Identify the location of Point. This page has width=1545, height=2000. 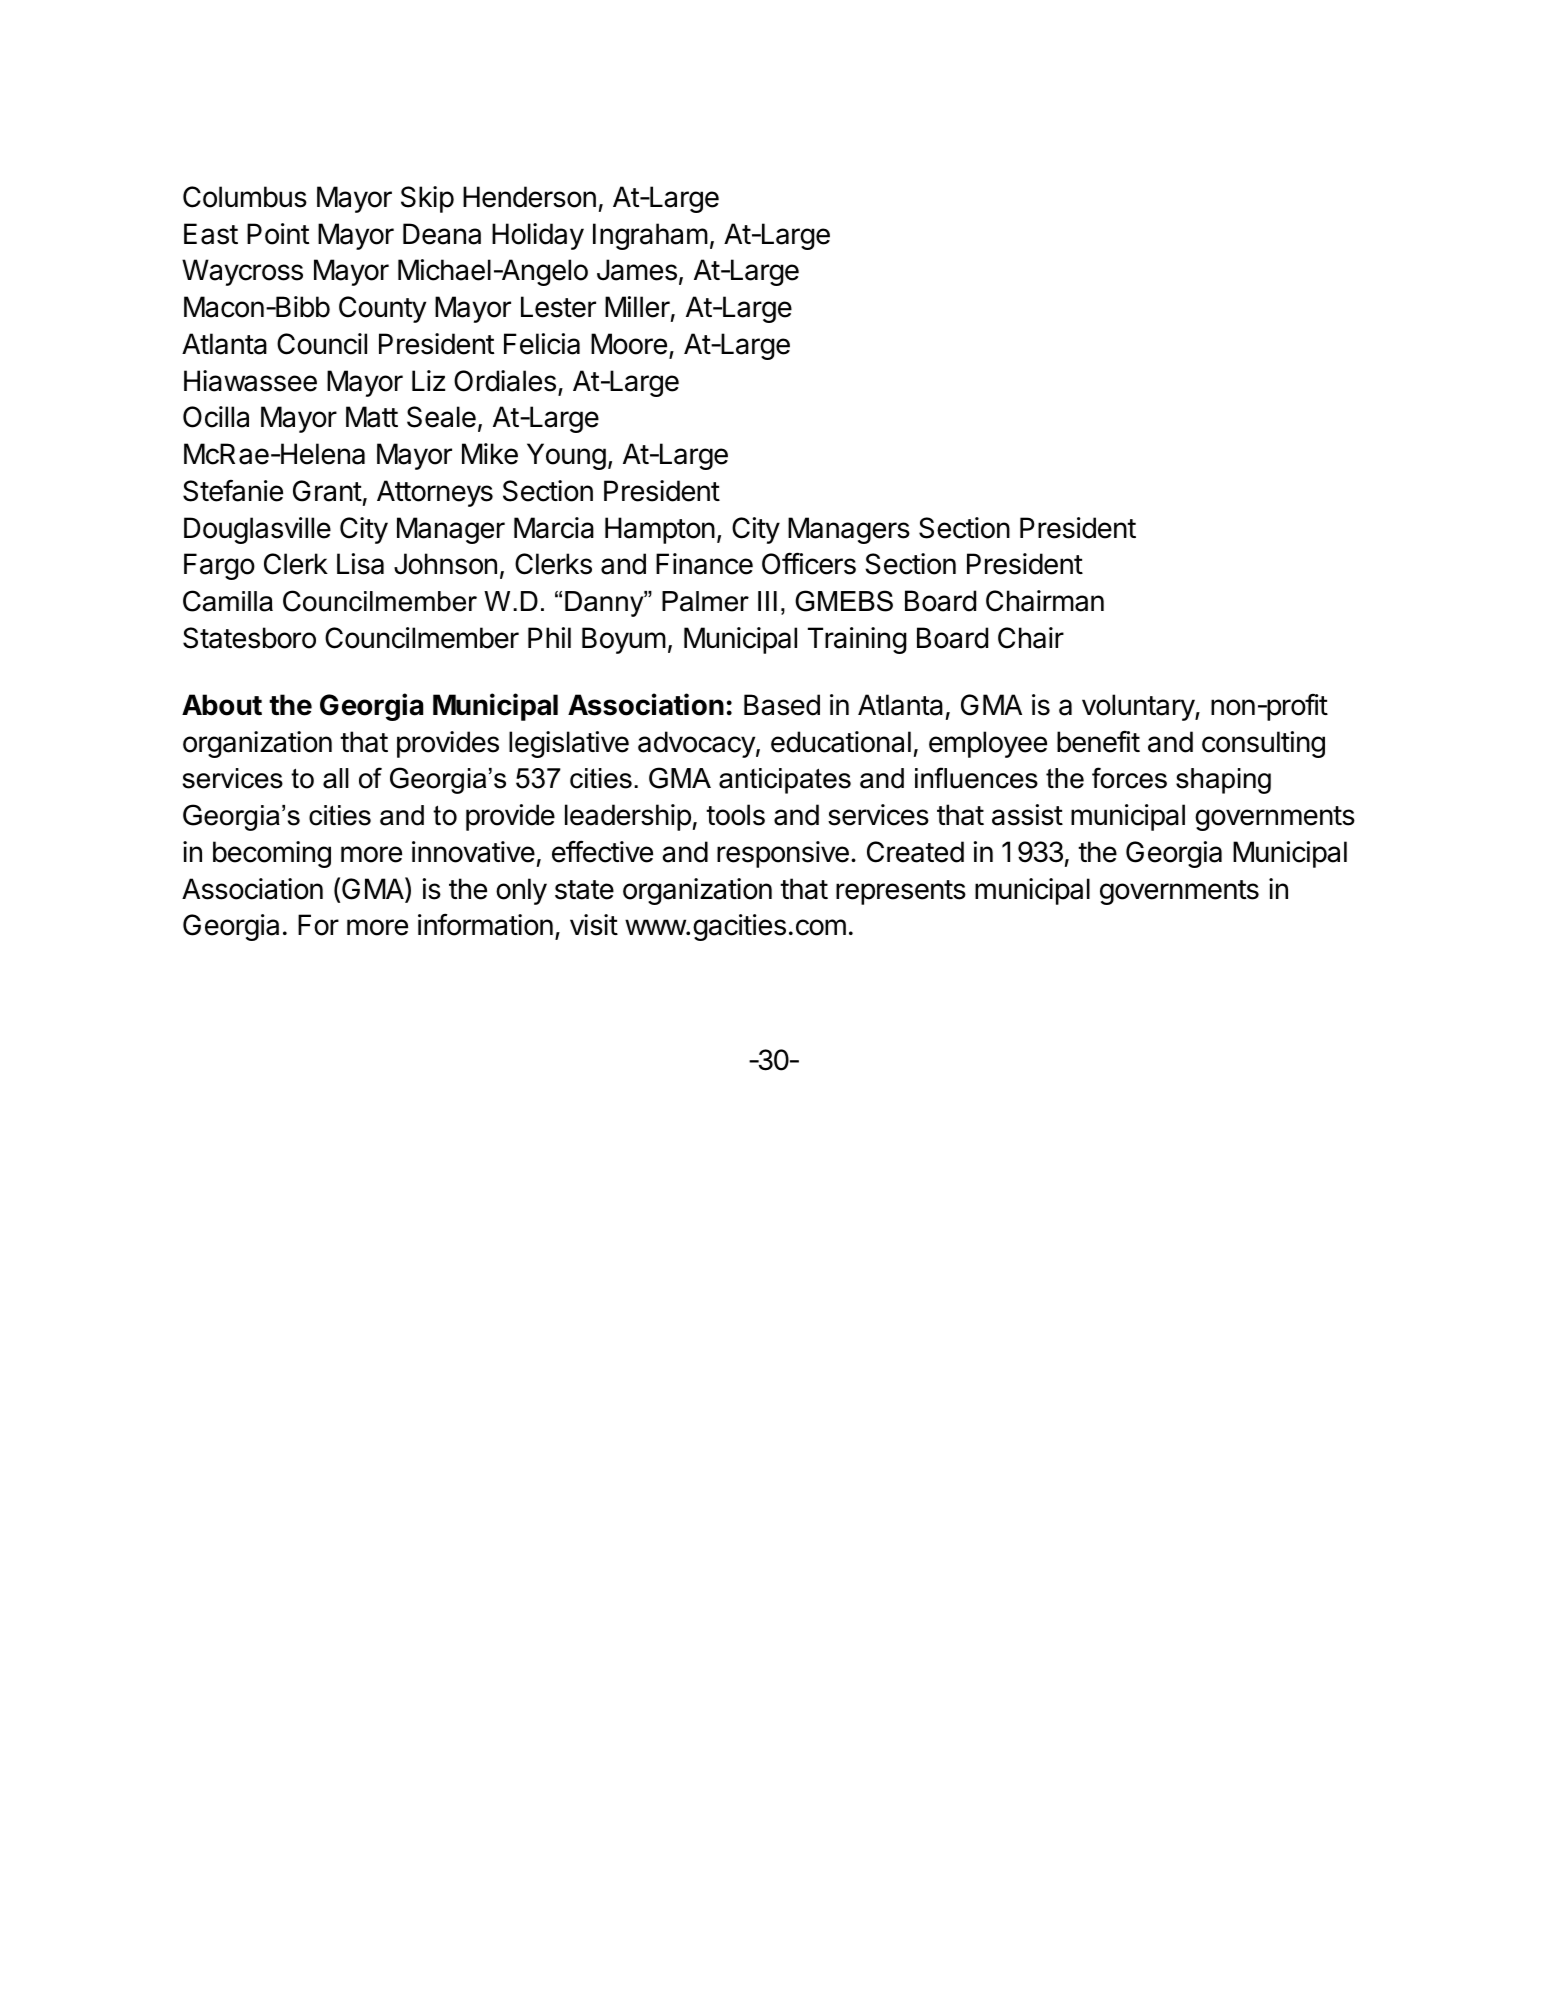
(278, 234).
